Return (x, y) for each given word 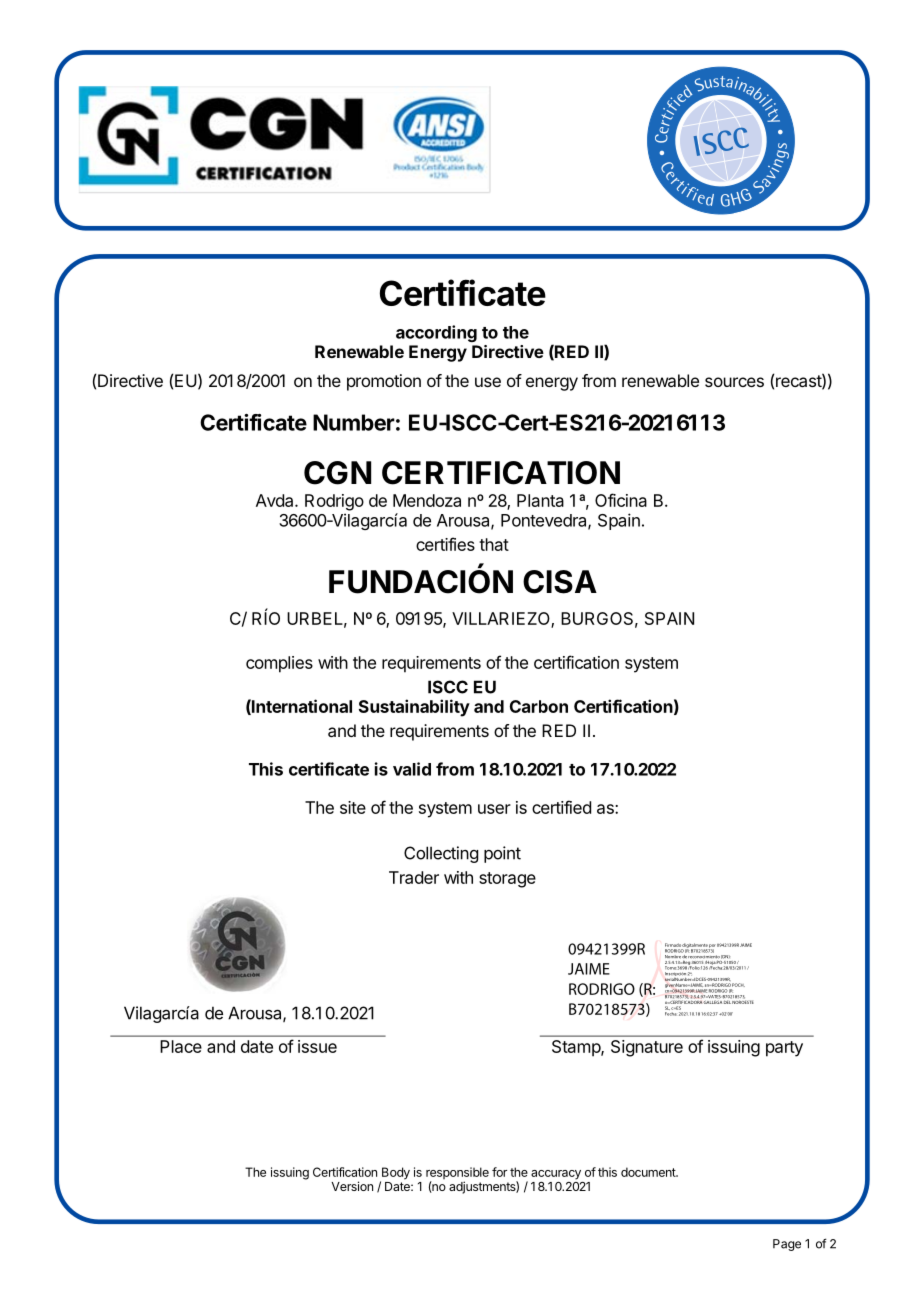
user (494, 809)
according (436, 333)
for (499, 1172)
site (353, 807)
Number (354, 422)
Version (352, 1186)
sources (734, 382)
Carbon (539, 706)
